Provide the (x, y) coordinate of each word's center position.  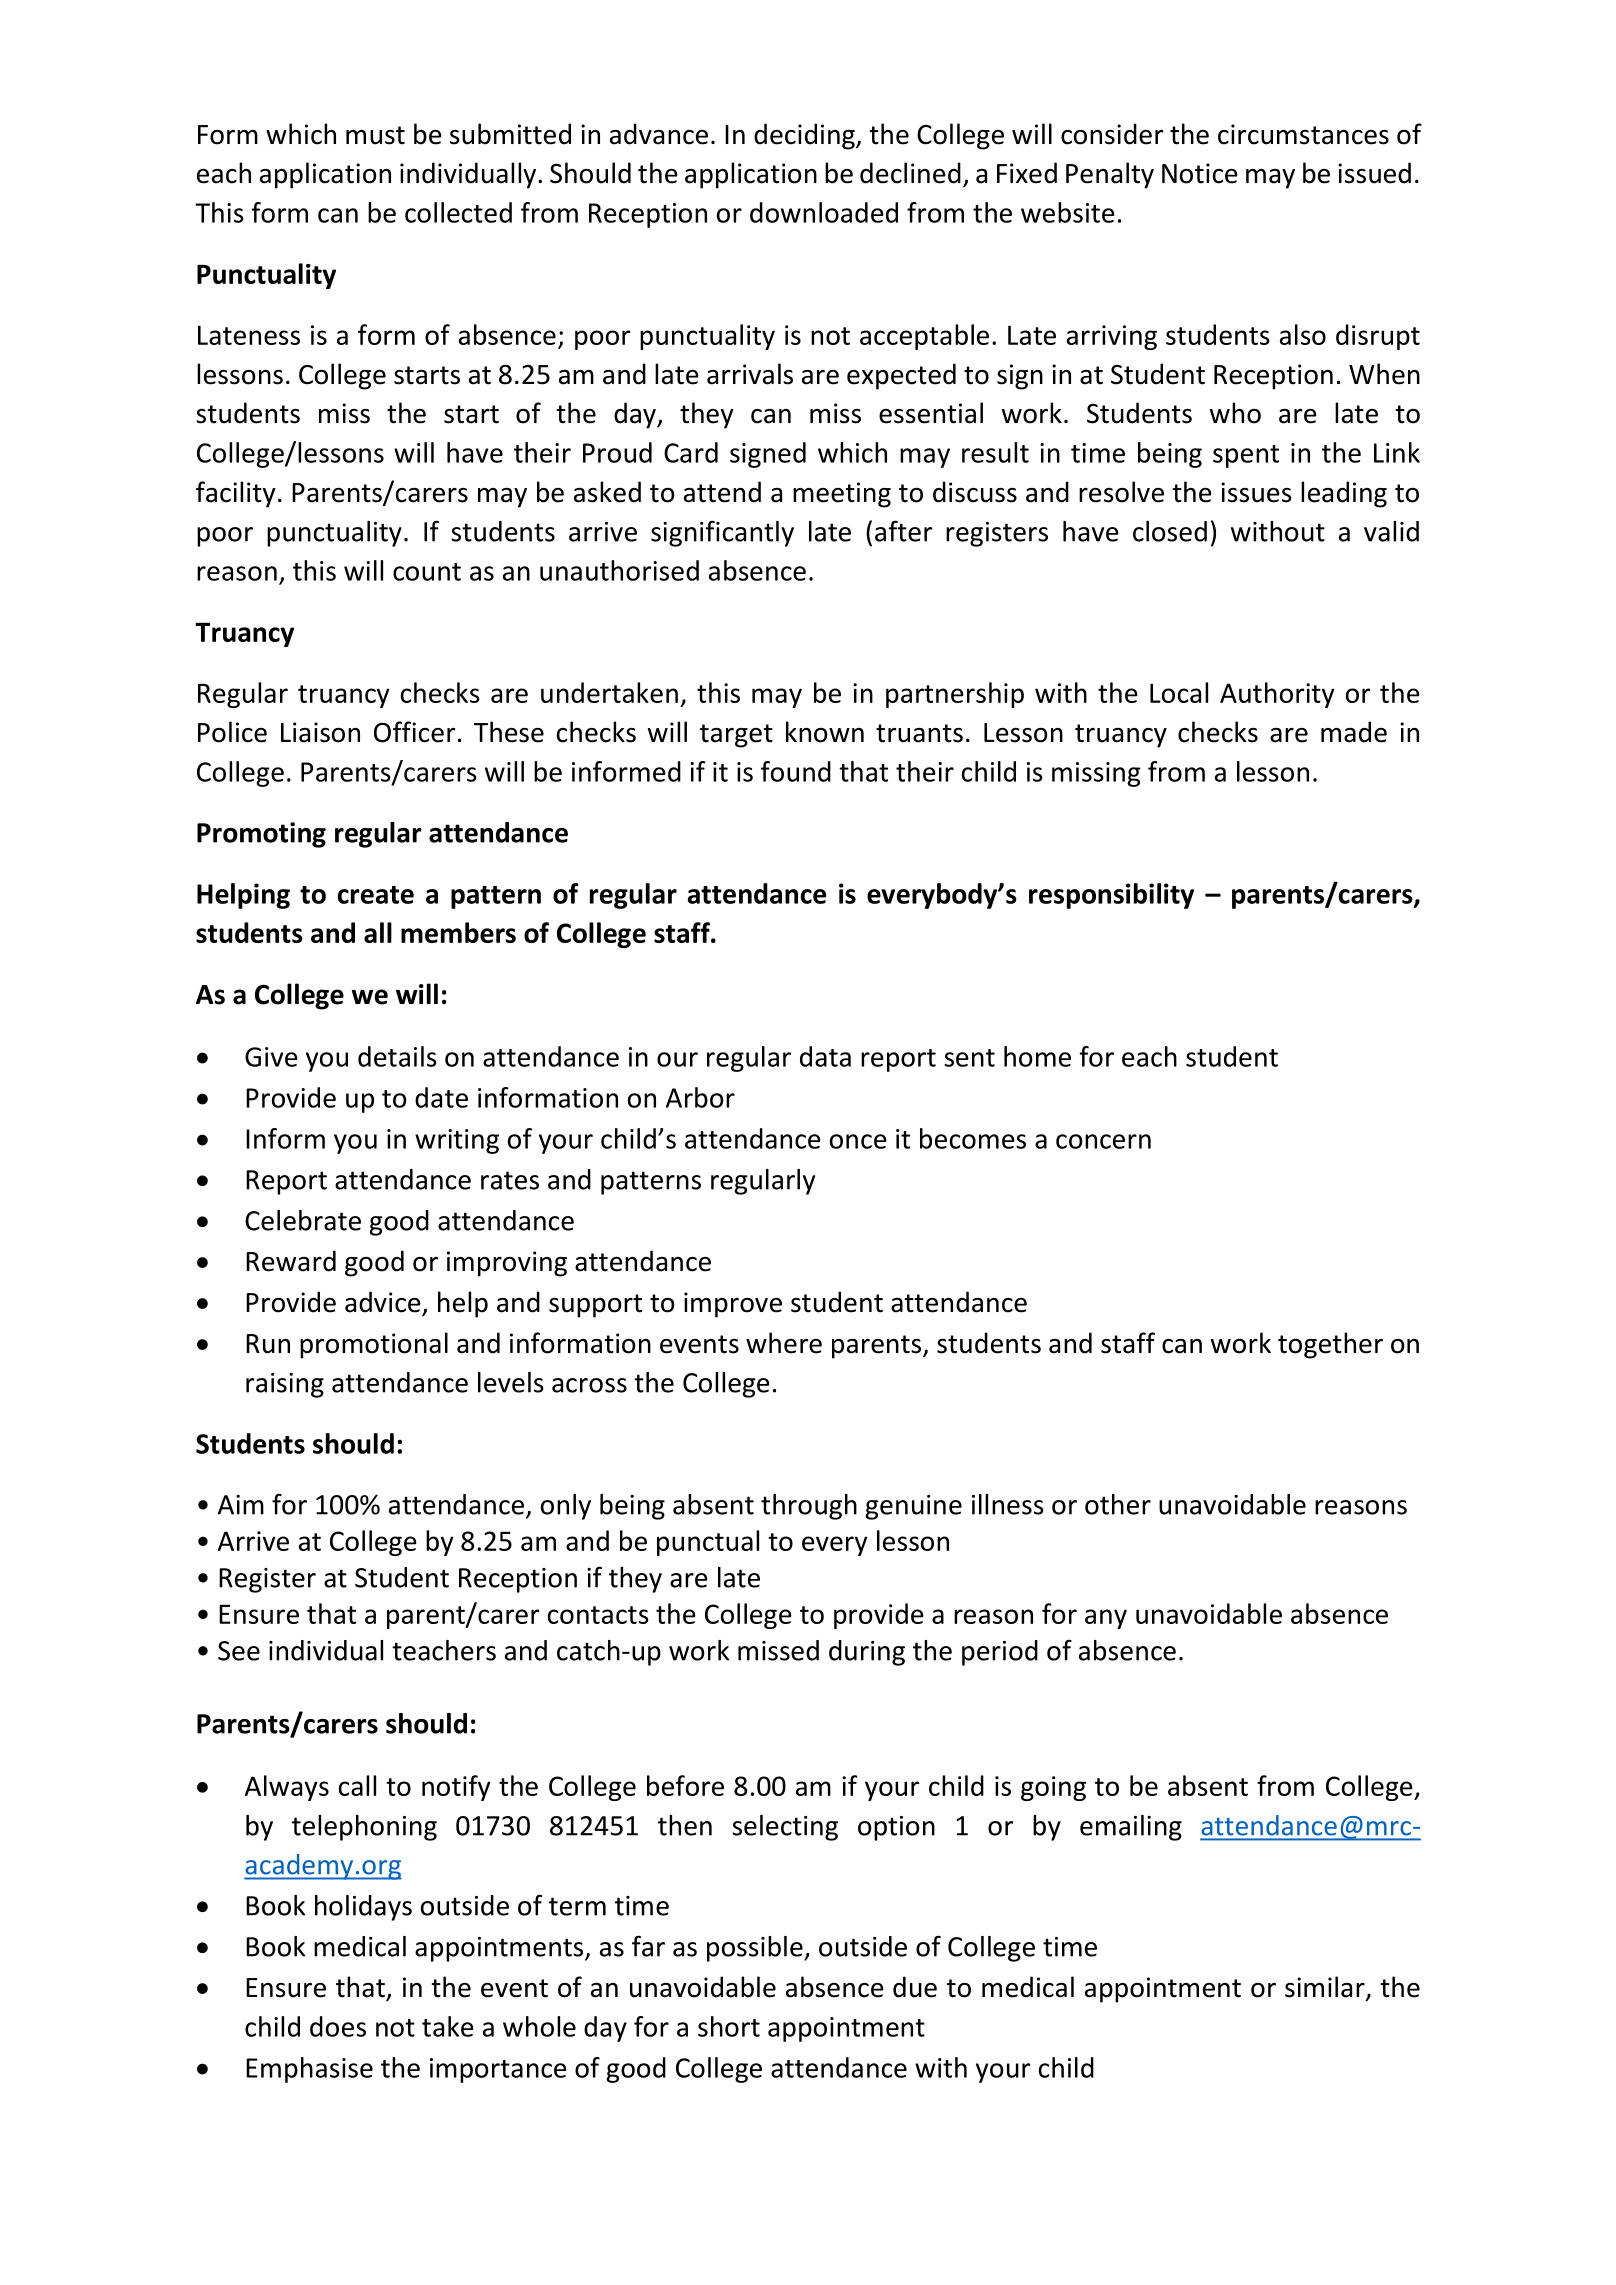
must (375, 135)
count (427, 572)
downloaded (824, 212)
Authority (1277, 695)
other (1118, 1504)
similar (1326, 1988)
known (825, 732)
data (825, 1056)
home (1037, 1056)
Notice (1200, 173)
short (729, 2026)
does (338, 2026)
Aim (241, 1505)
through (809, 1507)
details (397, 1056)
